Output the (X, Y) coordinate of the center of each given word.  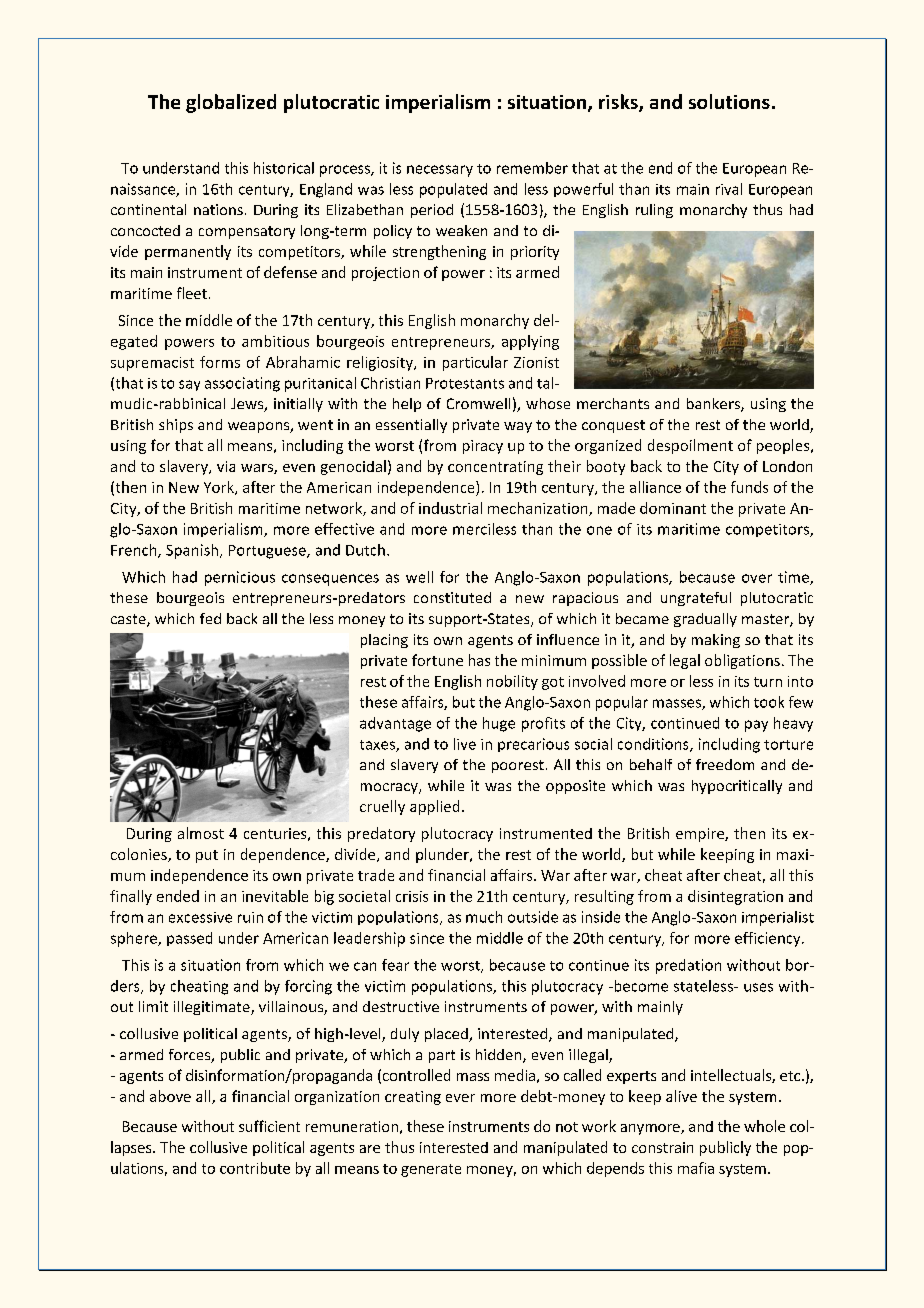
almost (201, 833)
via (226, 466)
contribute (255, 1168)
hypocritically (737, 787)
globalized (231, 103)
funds (749, 487)
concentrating (495, 468)
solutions (729, 101)
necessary (440, 171)
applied (434, 807)
